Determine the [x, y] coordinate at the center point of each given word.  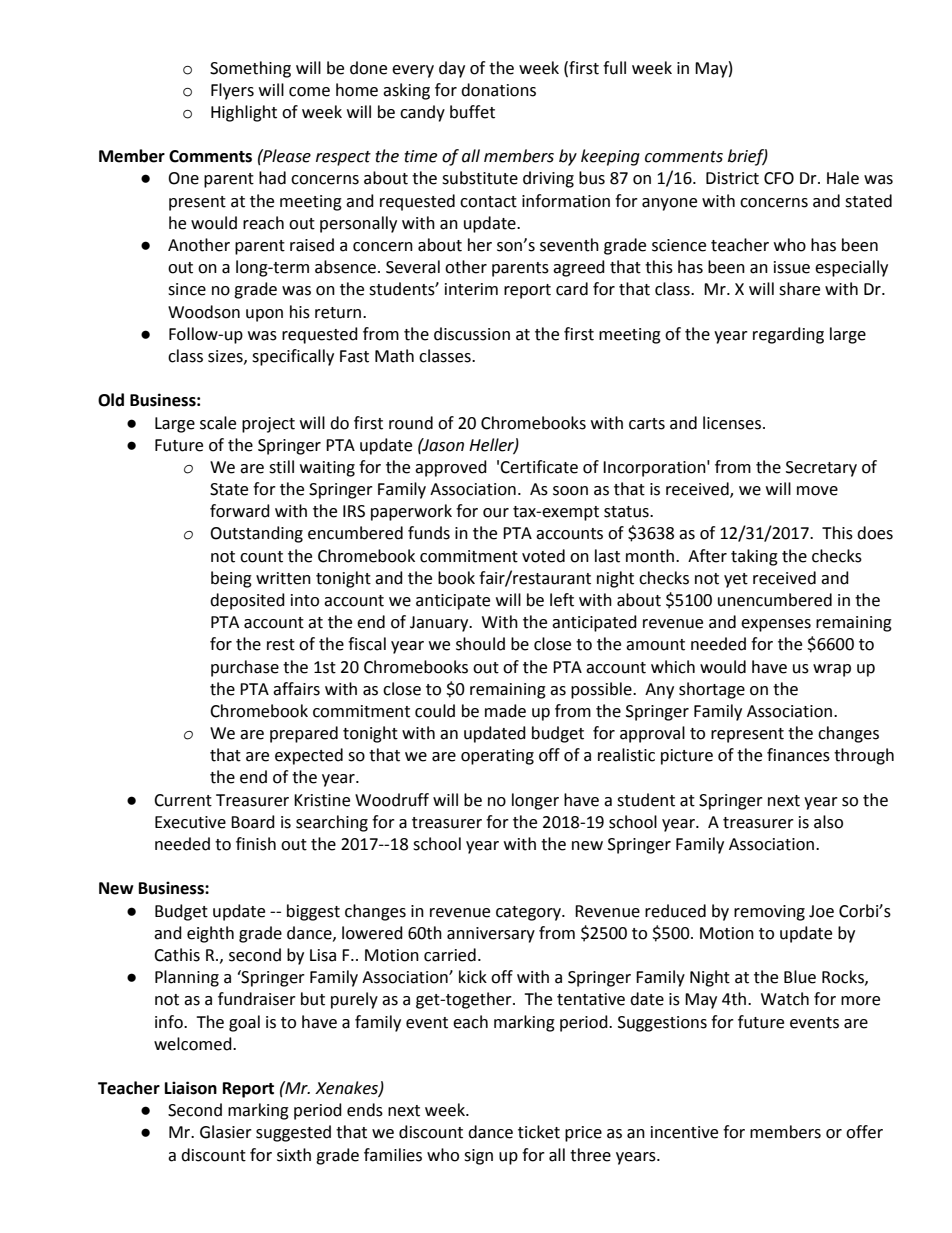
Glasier [226, 1132]
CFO [779, 178]
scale [218, 423]
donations [498, 90]
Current [183, 800]
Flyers [232, 91]
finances [798, 755]
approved [451, 468]
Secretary [821, 469]
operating [497, 757]
